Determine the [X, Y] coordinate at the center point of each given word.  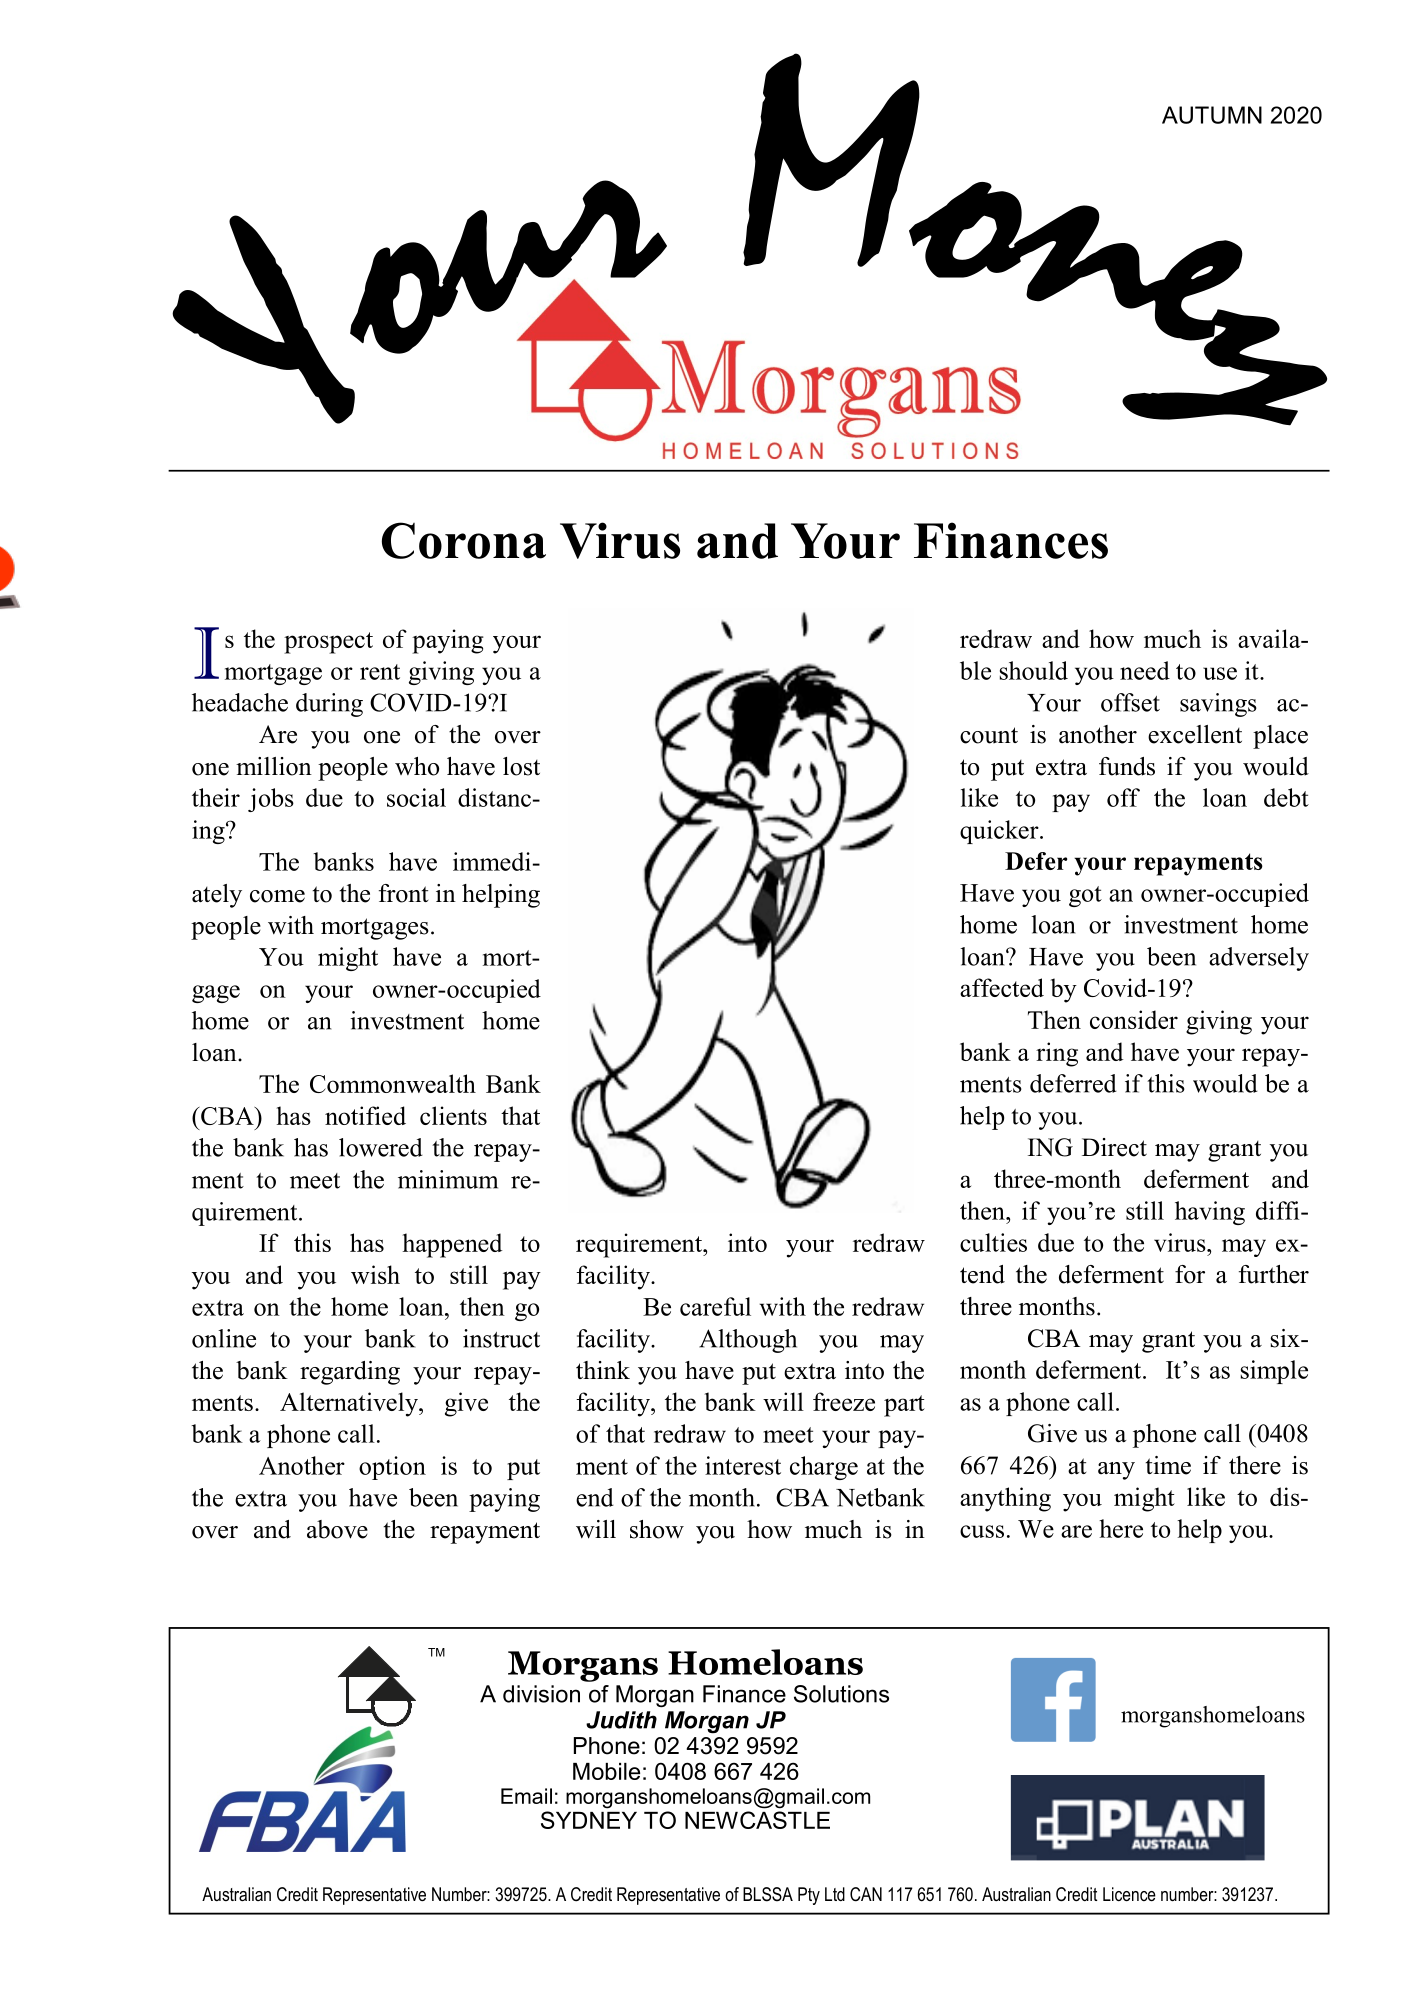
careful [715, 1306]
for [1190, 1274]
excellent [1195, 734]
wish [375, 1274]
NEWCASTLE [757, 1820]
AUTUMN [1212, 115]
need [1145, 670]
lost [521, 766]
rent [380, 672]
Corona [464, 540]
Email [526, 1796]
